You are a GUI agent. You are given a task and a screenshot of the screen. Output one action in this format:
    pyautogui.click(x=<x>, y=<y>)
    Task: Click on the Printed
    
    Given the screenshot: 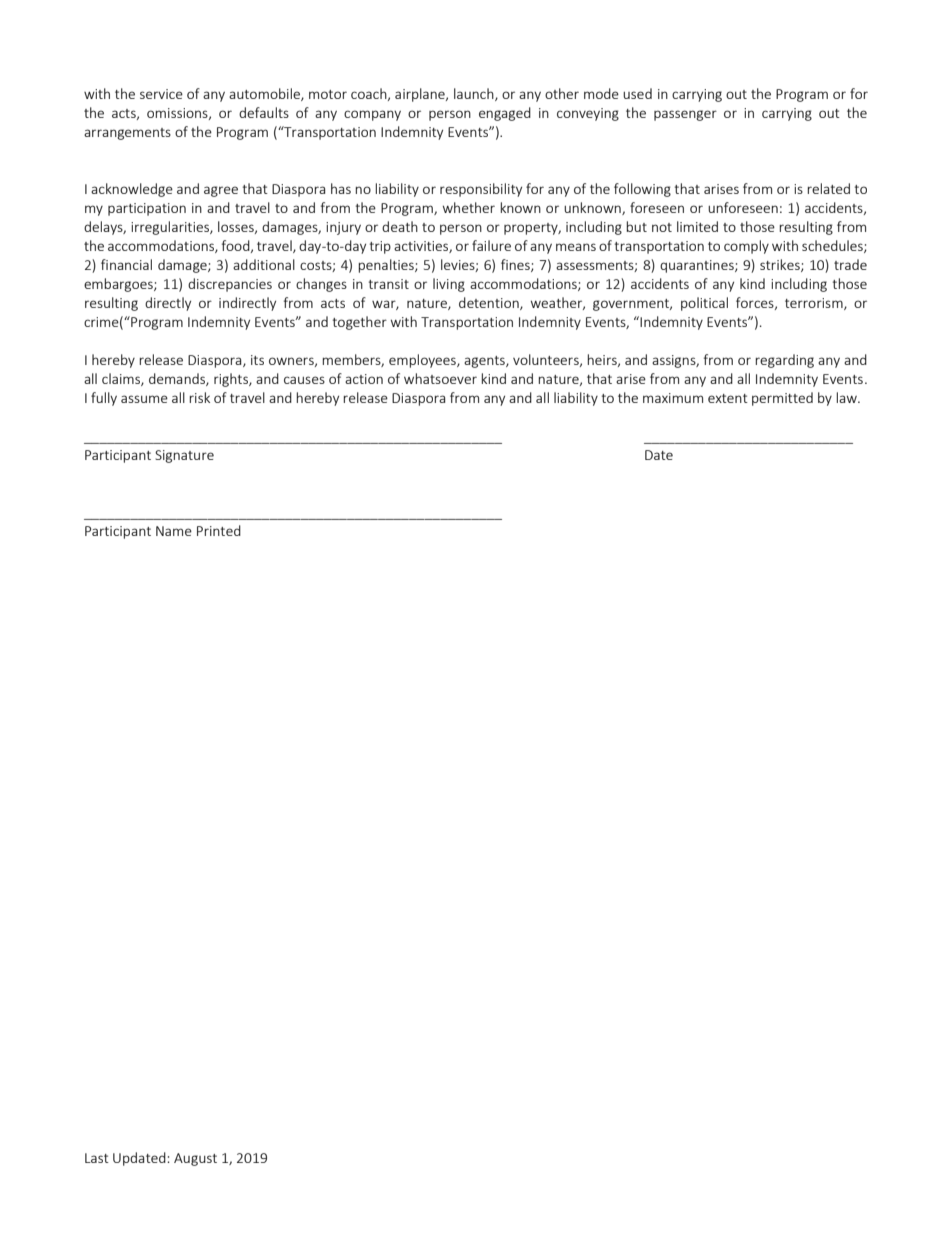 What is the action you would take?
    pyautogui.click(x=219, y=530)
